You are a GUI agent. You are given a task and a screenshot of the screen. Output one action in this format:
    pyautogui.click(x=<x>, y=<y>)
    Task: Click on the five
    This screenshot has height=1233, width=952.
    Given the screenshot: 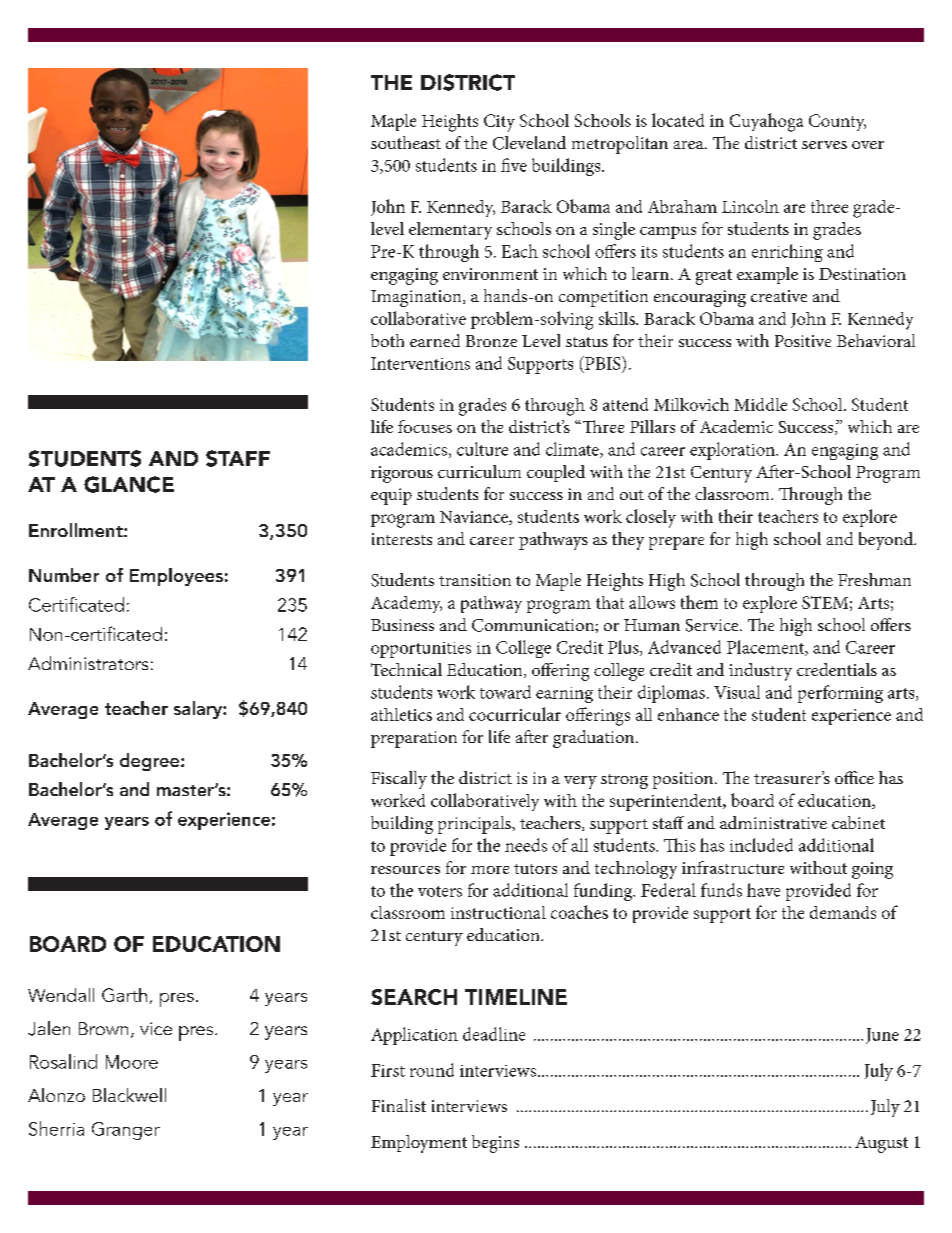 What is the action you would take?
    pyautogui.click(x=514, y=165)
